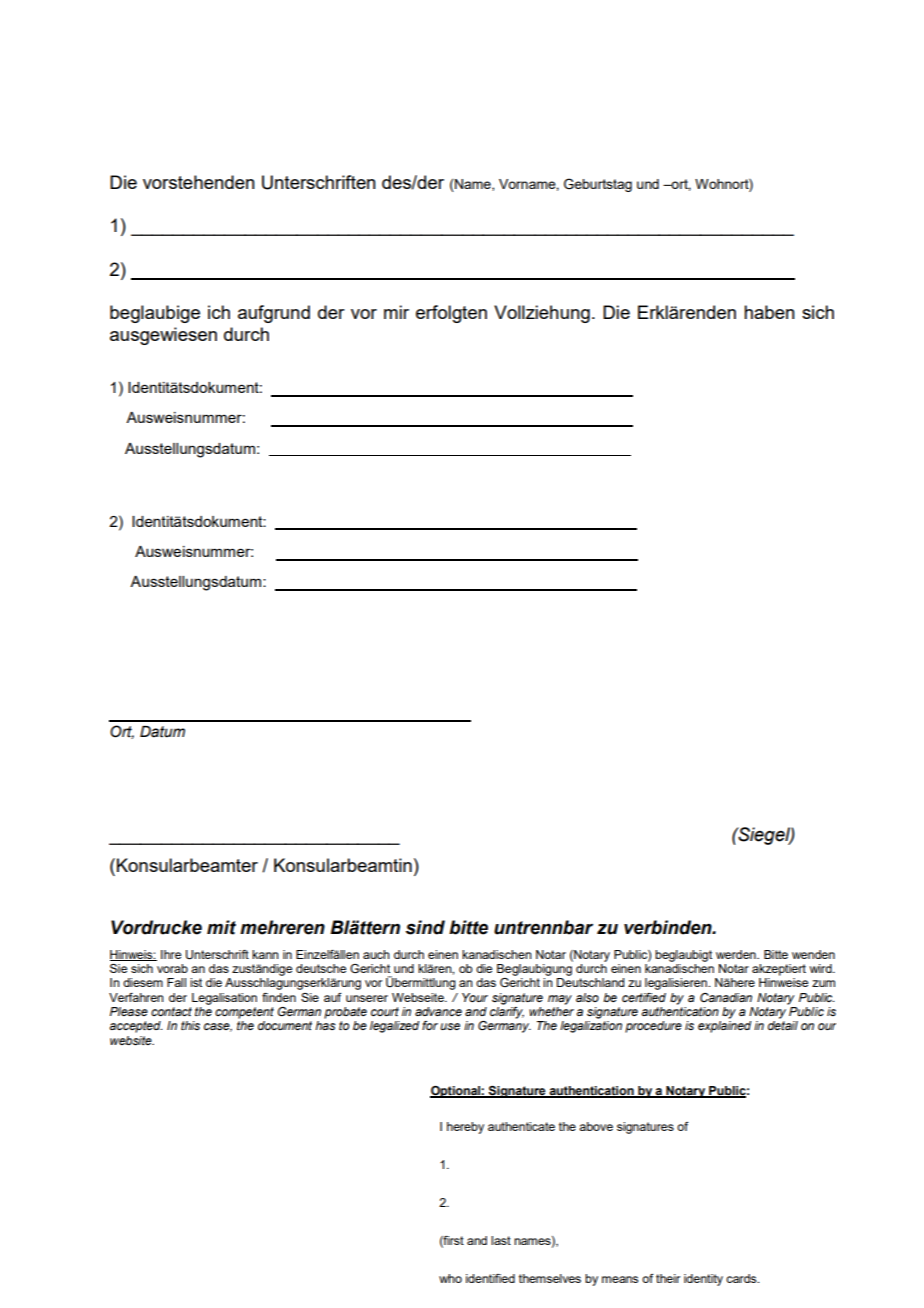 This page has width=924, height=1308. What do you see at coordinates (737, 954) in the page?
I see `werden` at bounding box center [737, 954].
